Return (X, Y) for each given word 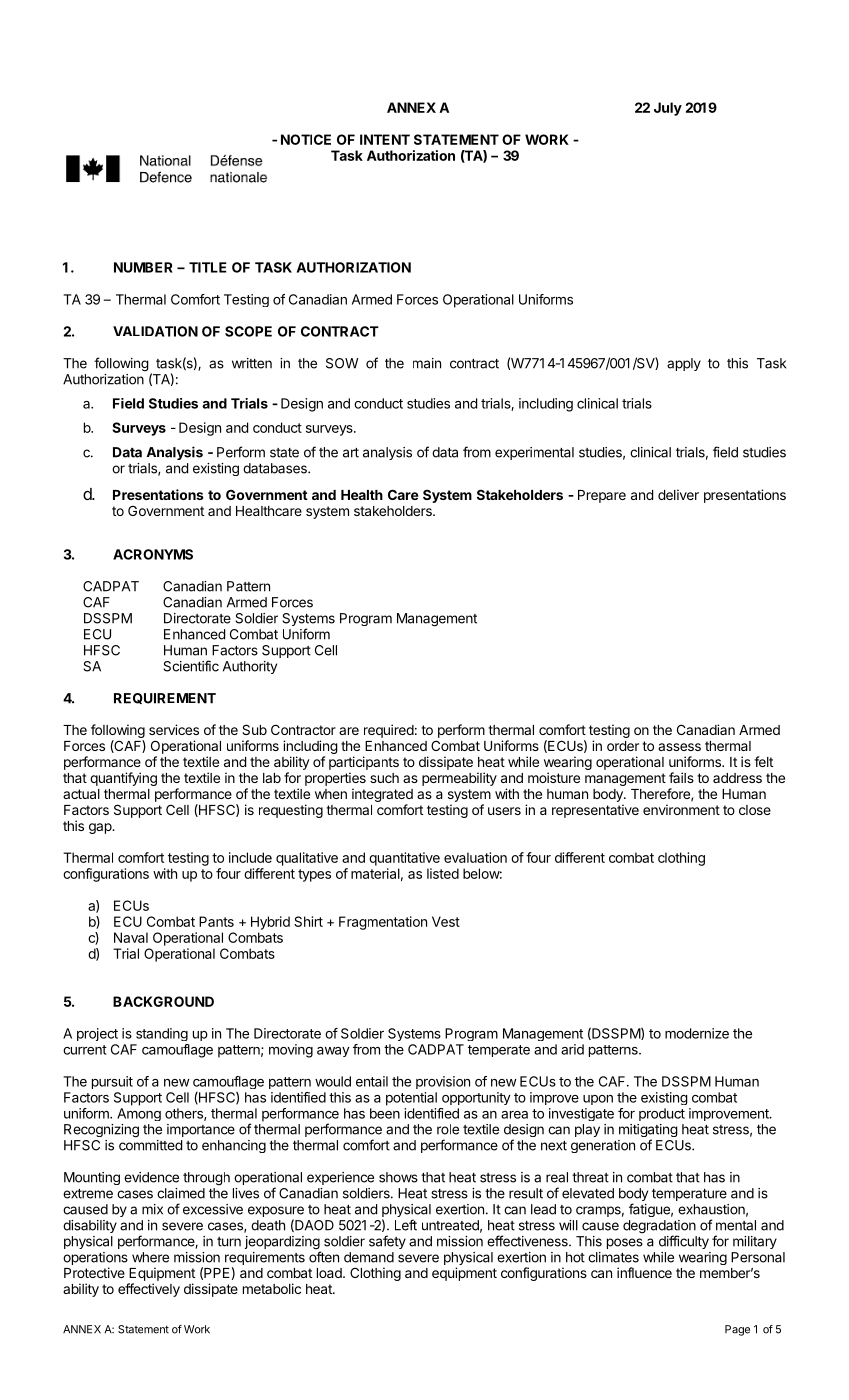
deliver (678, 494)
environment (681, 809)
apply (684, 364)
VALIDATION (155, 331)
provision (443, 1082)
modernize (697, 1033)
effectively (149, 1290)
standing (162, 1034)
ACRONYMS (153, 554)
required (389, 731)
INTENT (385, 139)
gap (101, 828)
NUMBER (143, 267)
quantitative (404, 859)
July (668, 109)
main (427, 363)
